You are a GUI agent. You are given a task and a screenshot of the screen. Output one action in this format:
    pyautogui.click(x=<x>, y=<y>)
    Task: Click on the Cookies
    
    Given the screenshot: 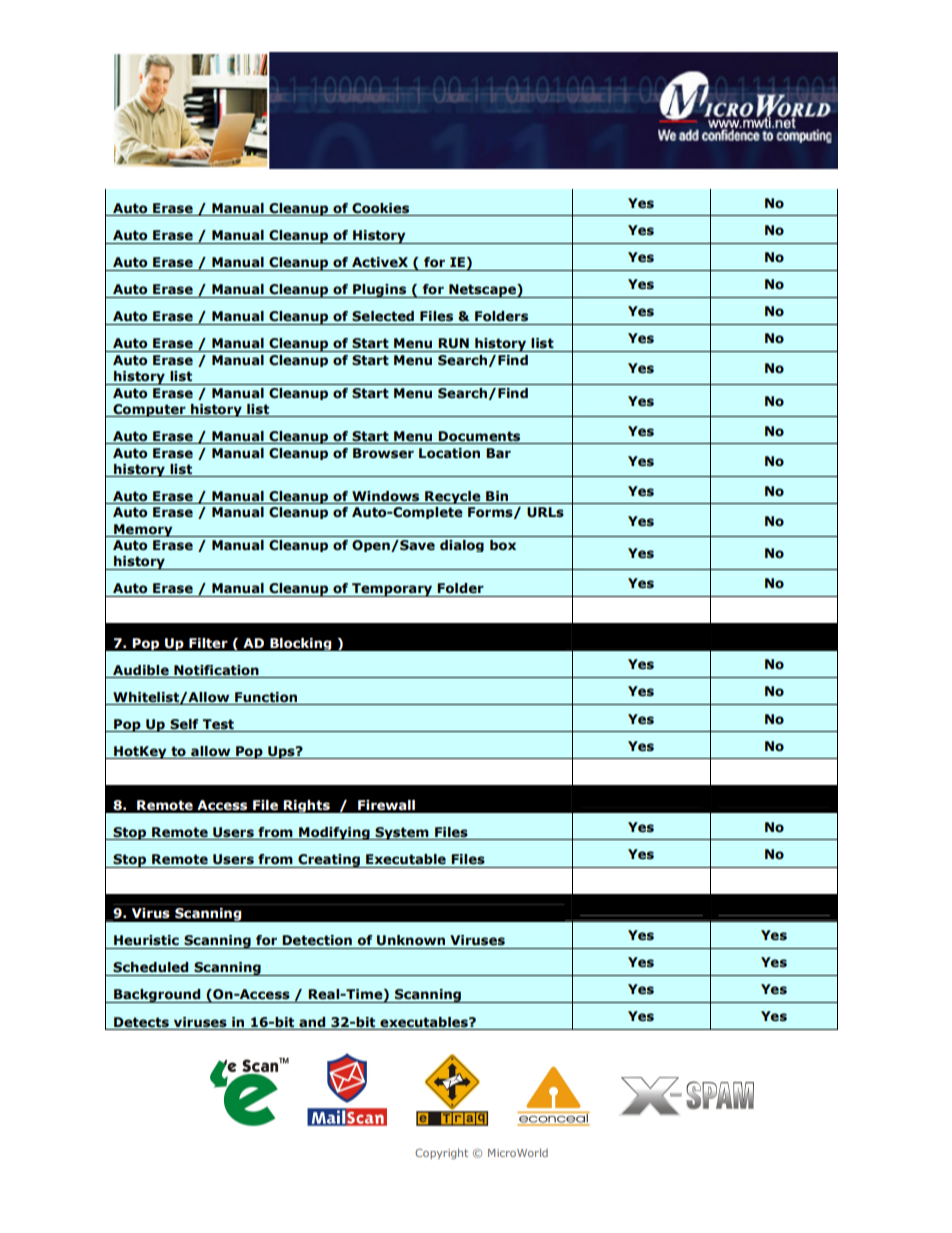 What is the action you would take?
    pyautogui.click(x=381, y=209)
